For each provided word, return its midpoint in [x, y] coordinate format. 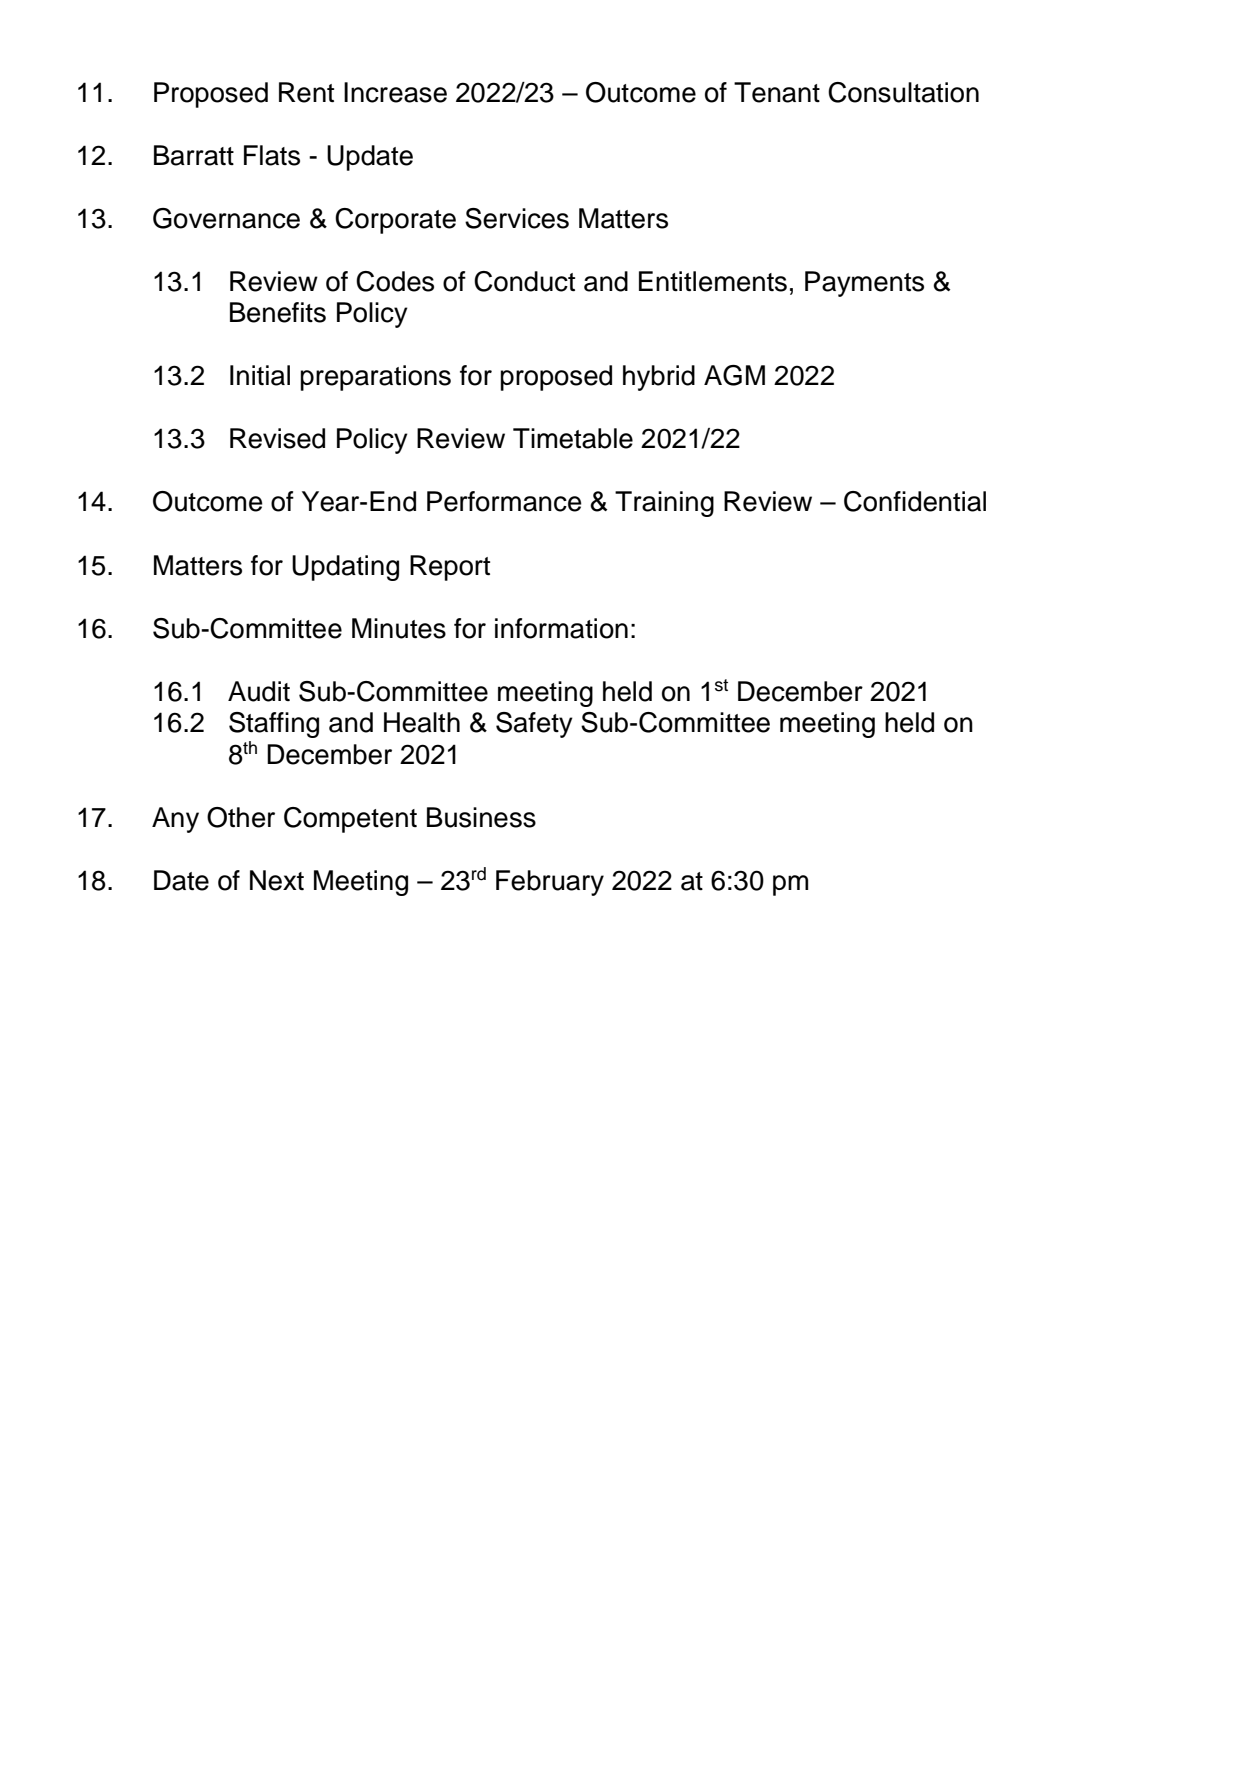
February [550, 883]
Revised [277, 438]
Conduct [524, 281]
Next [277, 880]
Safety [534, 725]
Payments [864, 284]
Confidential [915, 501]
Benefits [278, 312]
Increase [395, 92]
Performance [504, 501]
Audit [259, 691]
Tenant [777, 92]
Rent [306, 92]
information [561, 628]
